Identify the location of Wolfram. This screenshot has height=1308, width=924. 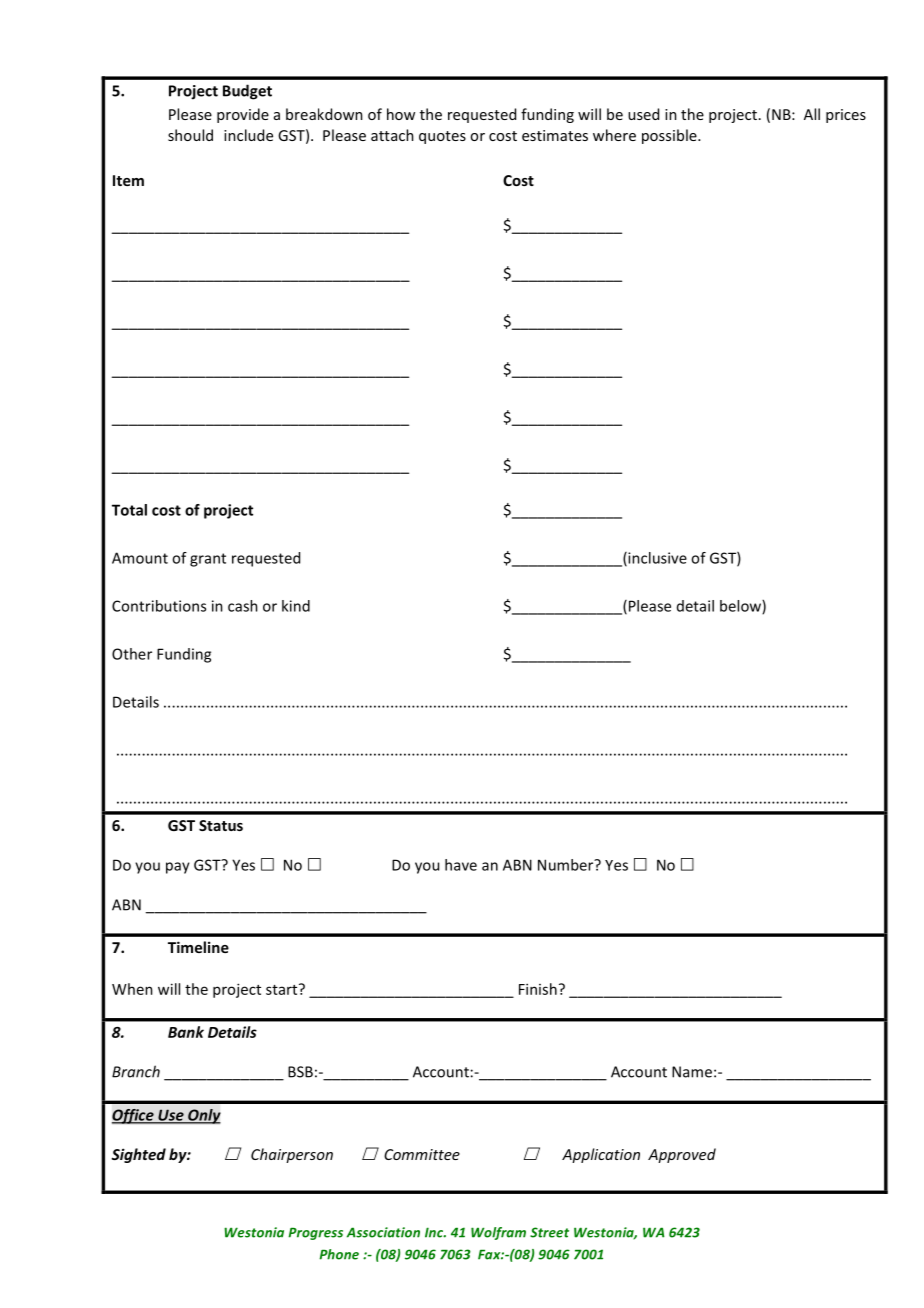
(498, 1233).
